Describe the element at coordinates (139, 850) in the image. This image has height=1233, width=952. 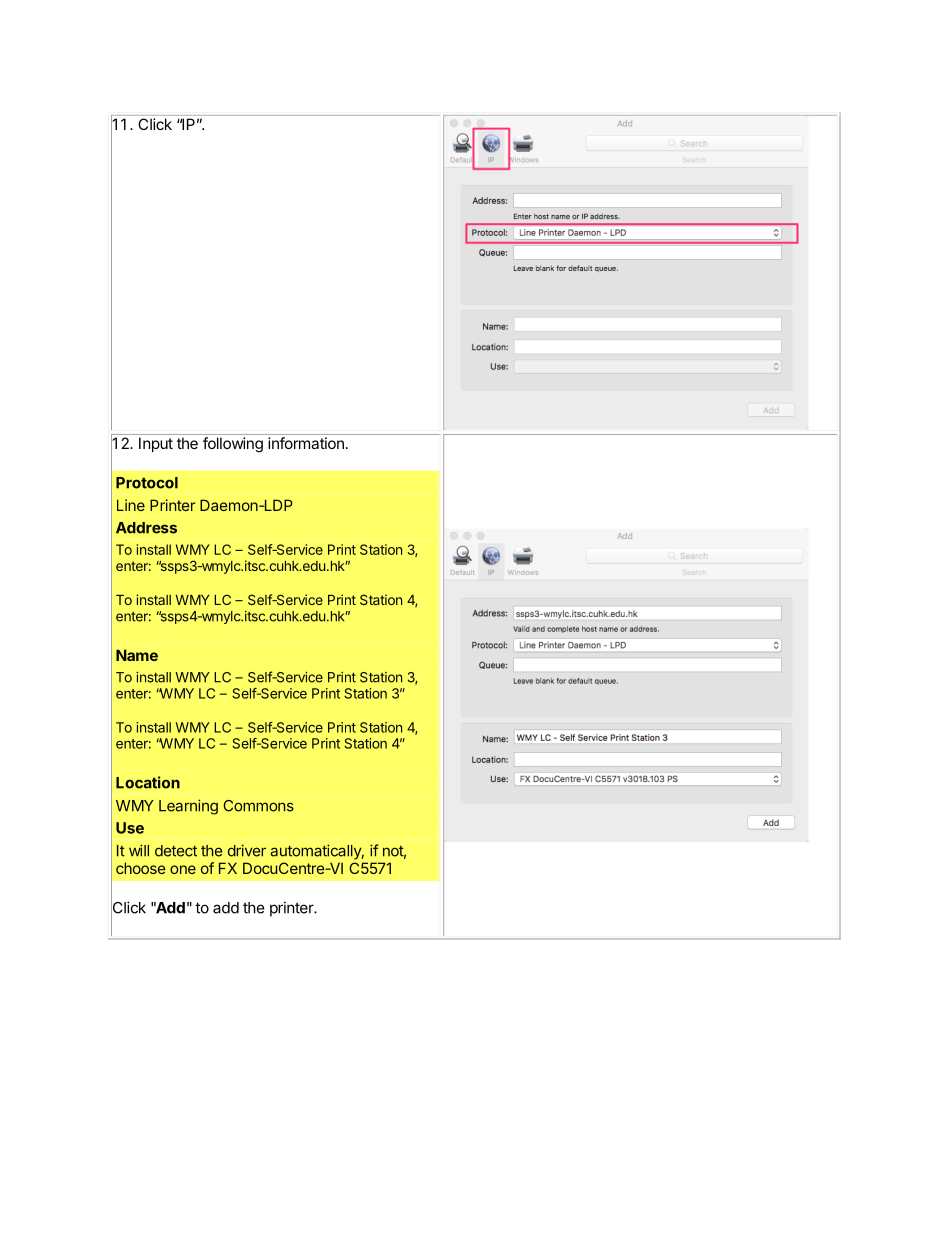
I see `will` at that location.
